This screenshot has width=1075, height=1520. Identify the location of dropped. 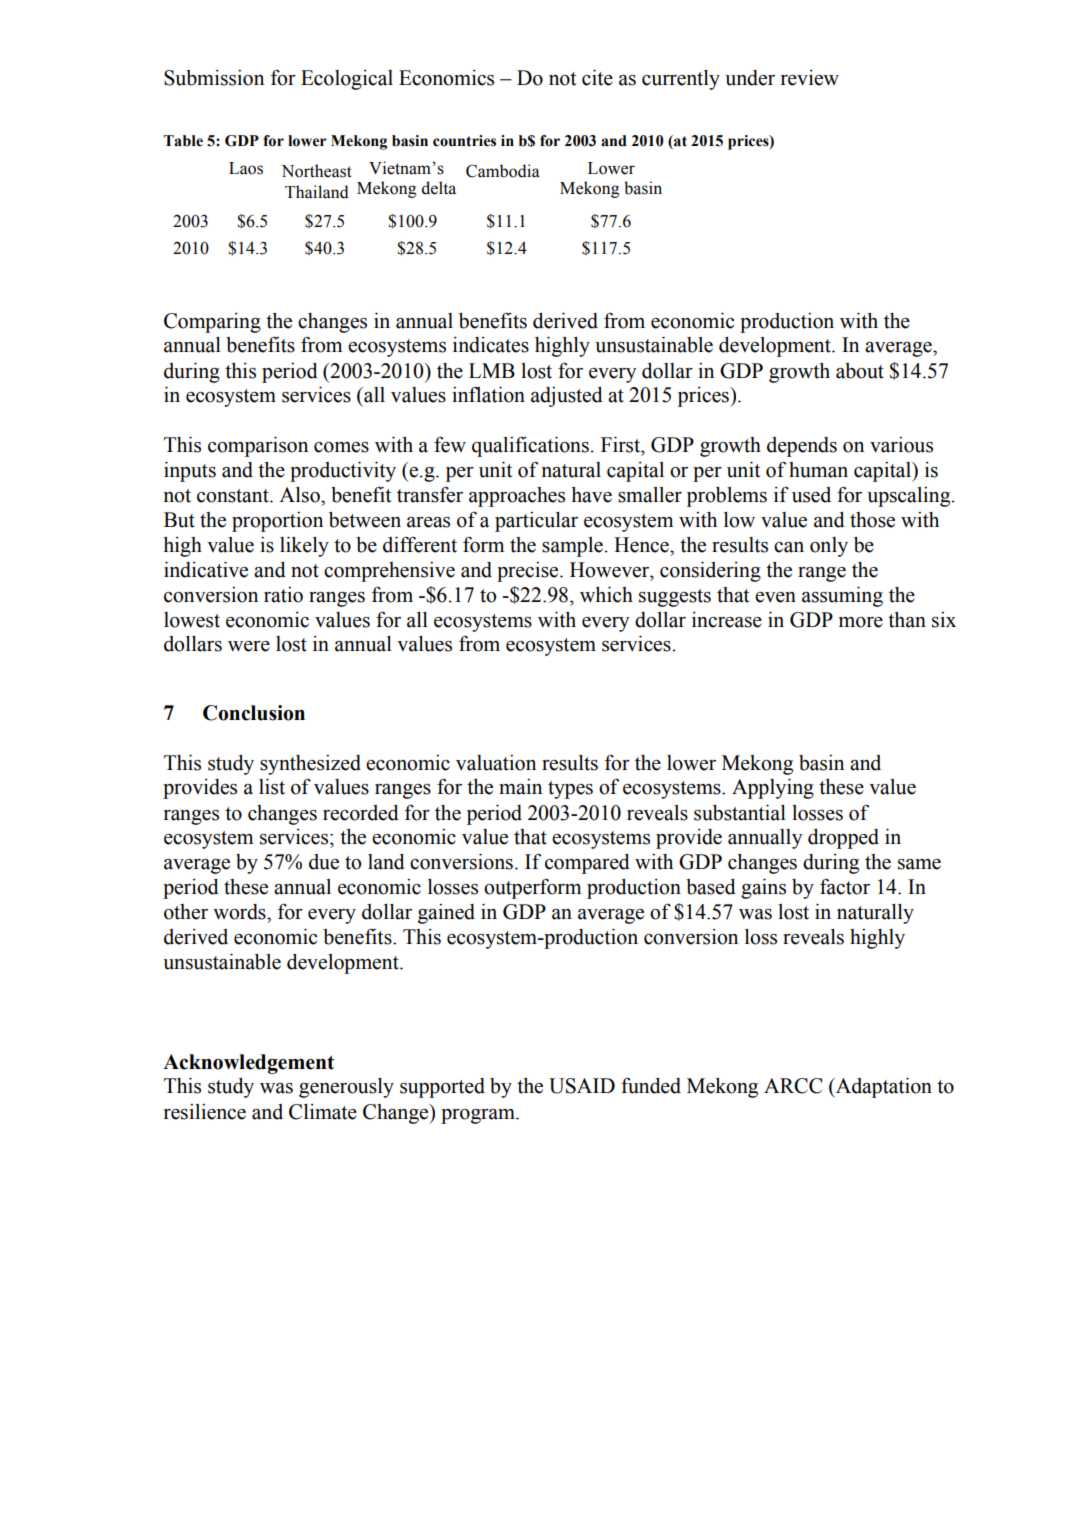
(843, 839).
